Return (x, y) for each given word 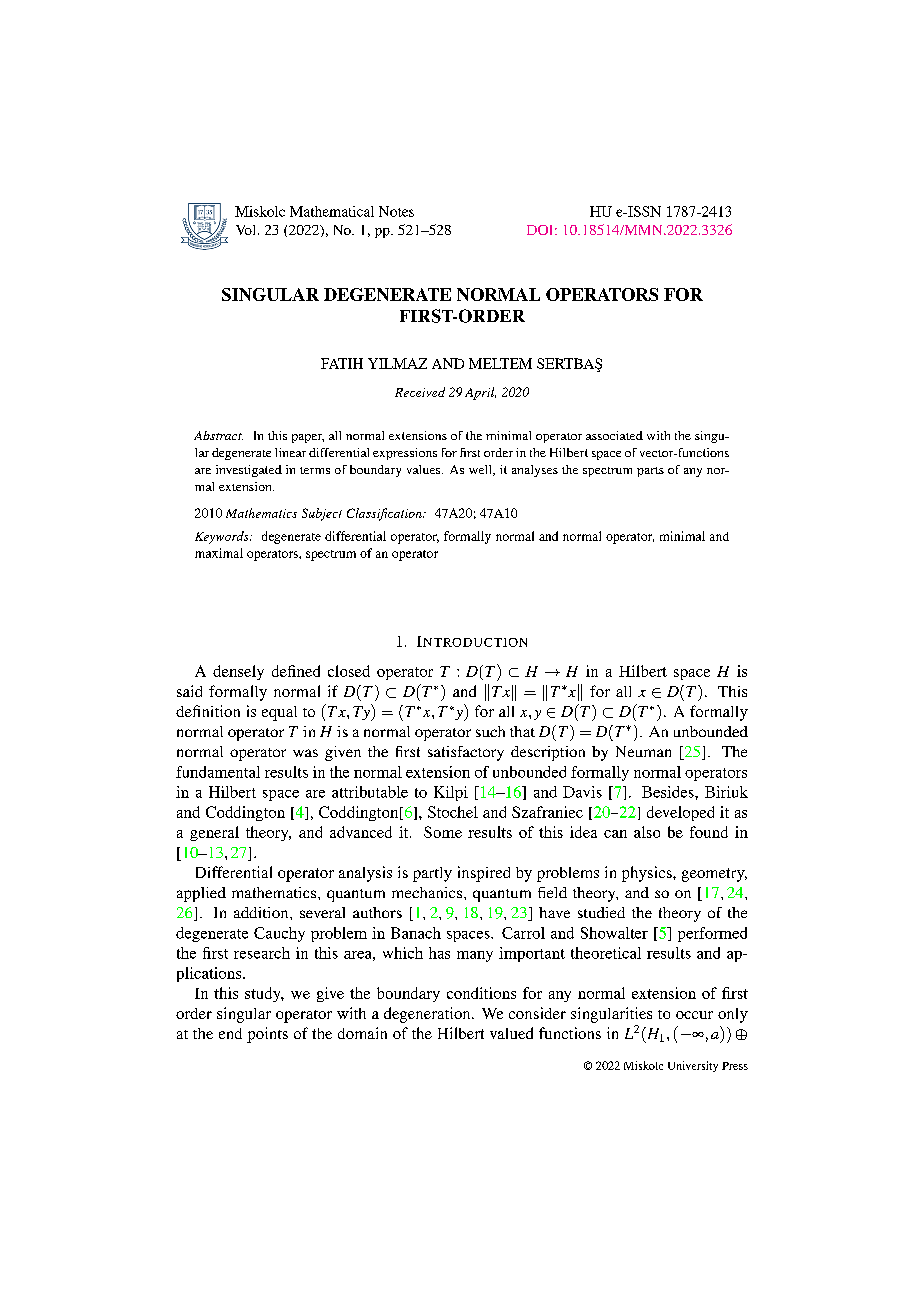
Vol (247, 230)
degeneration (428, 1015)
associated (614, 435)
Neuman (643, 751)
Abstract (218, 435)
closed (349, 671)
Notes (396, 211)
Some (443, 832)
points (267, 1035)
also (647, 832)
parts (650, 472)
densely (238, 672)
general (214, 833)
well (482, 470)
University (693, 1066)
